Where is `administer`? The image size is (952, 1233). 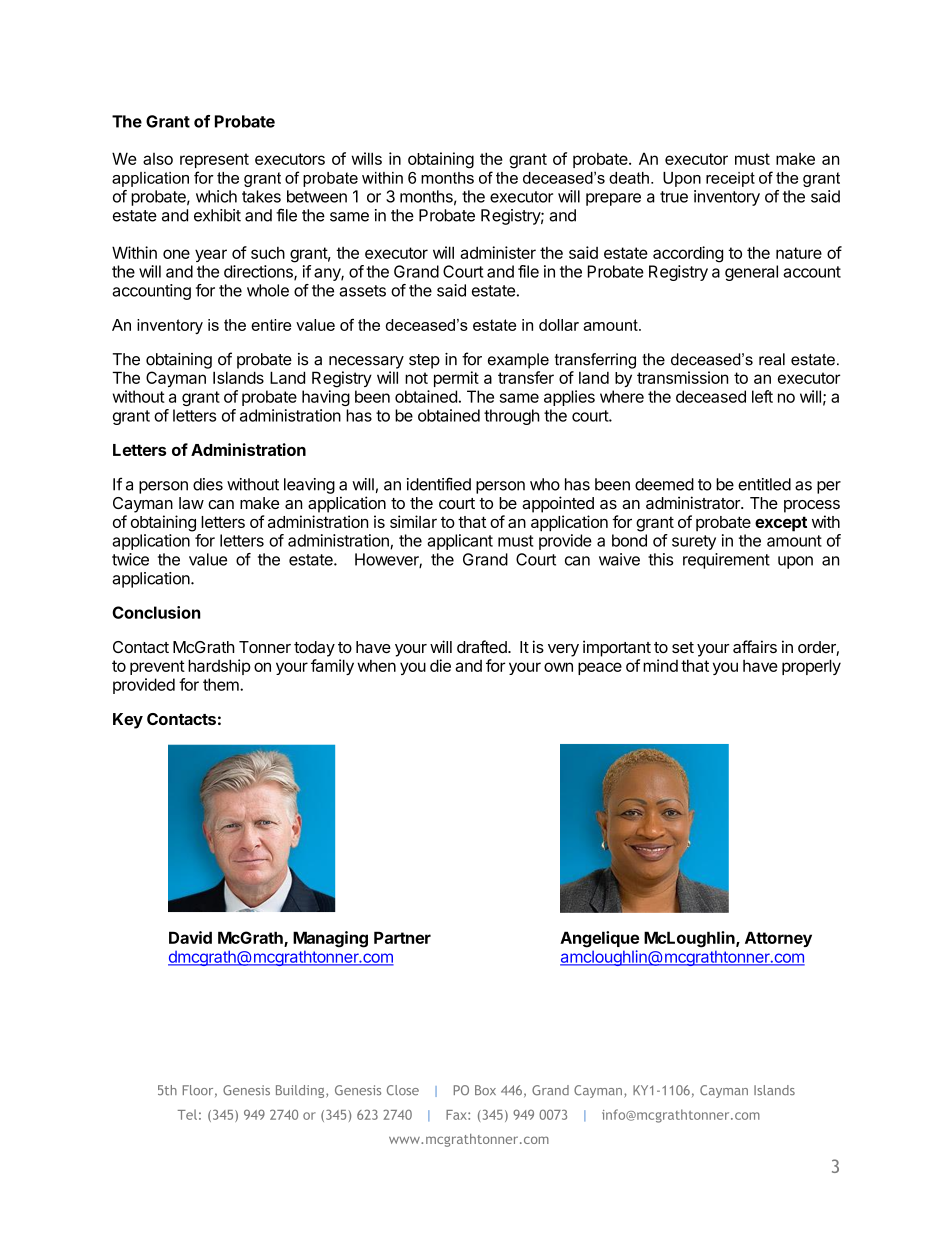 administer is located at coordinates (498, 252).
